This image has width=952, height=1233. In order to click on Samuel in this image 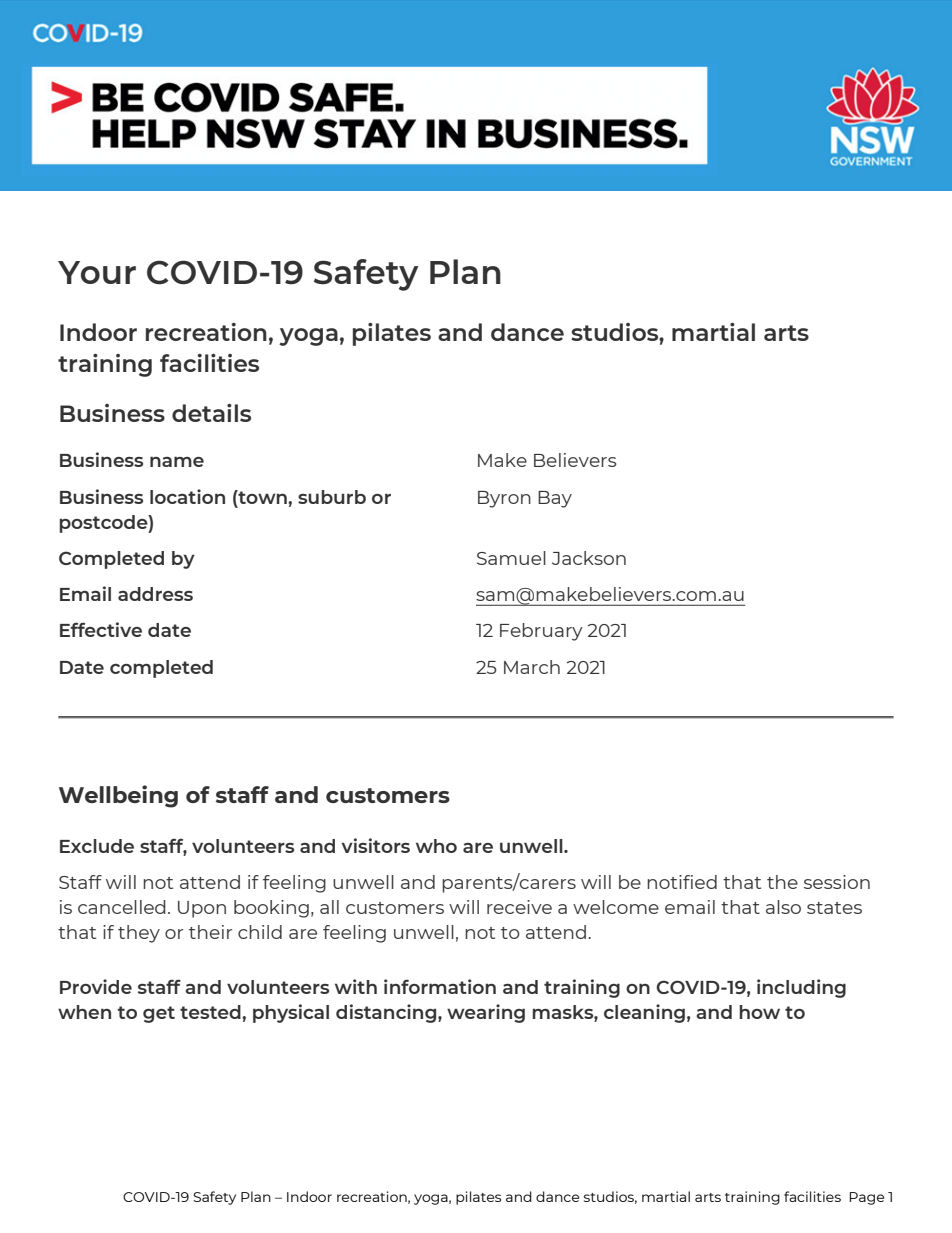, I will do `click(511, 558)`.
